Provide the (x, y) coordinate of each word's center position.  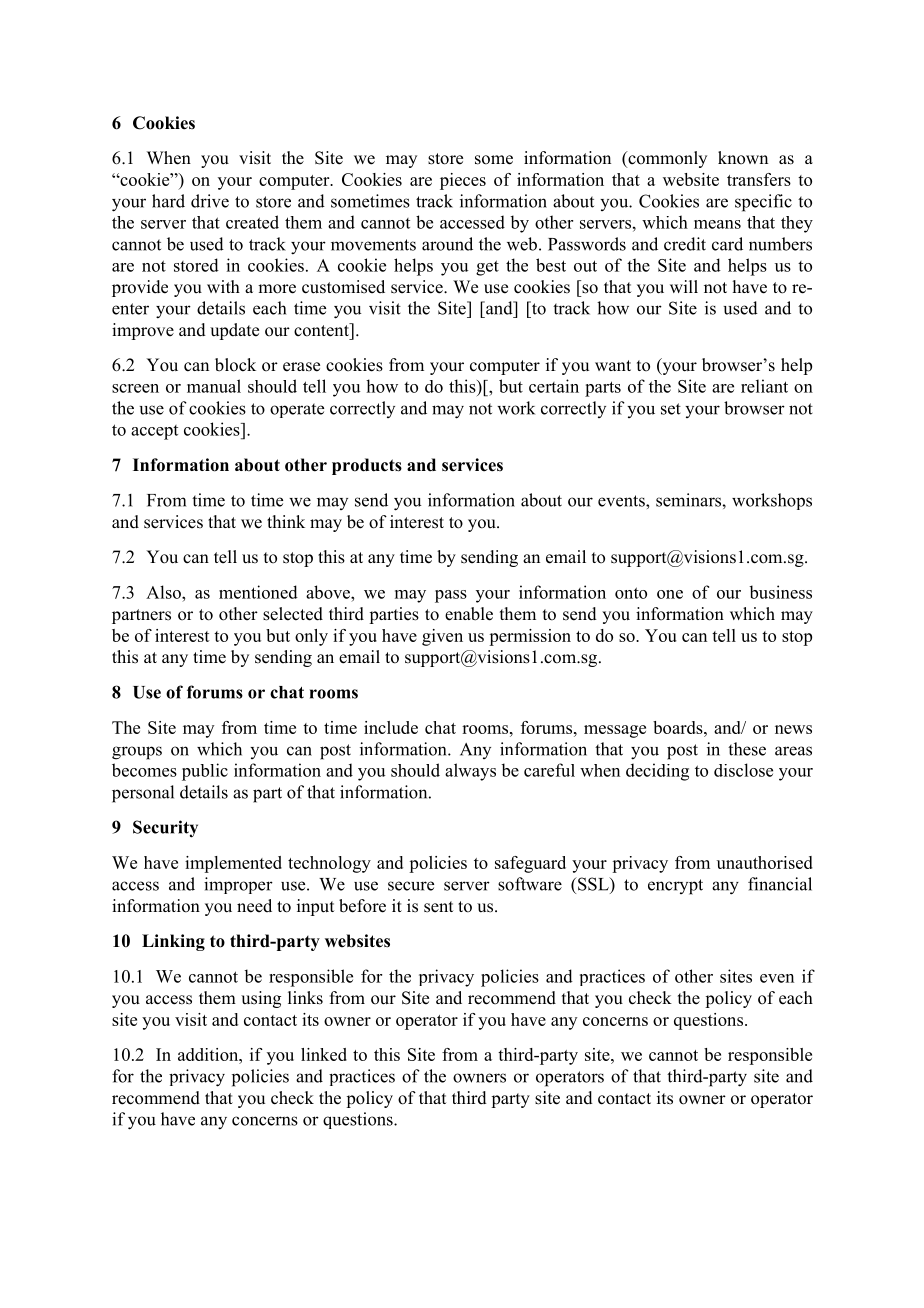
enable (469, 614)
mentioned (258, 592)
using (261, 999)
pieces (463, 181)
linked (324, 1054)
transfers (759, 179)
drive (210, 201)
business (780, 592)
